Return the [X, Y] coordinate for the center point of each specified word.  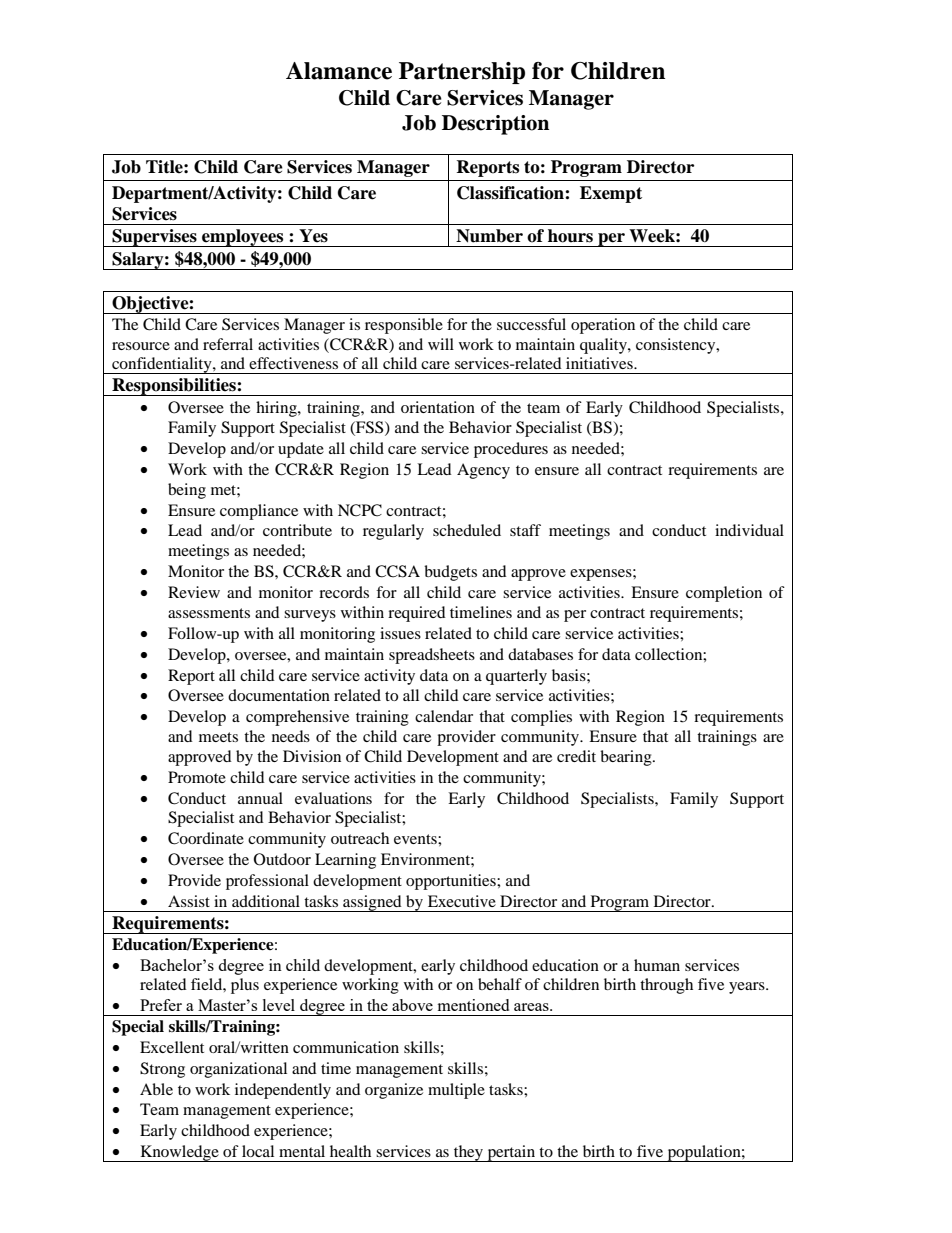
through [666, 986]
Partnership [462, 73]
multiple [456, 1091]
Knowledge [179, 1153]
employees [243, 238]
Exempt [611, 194]
